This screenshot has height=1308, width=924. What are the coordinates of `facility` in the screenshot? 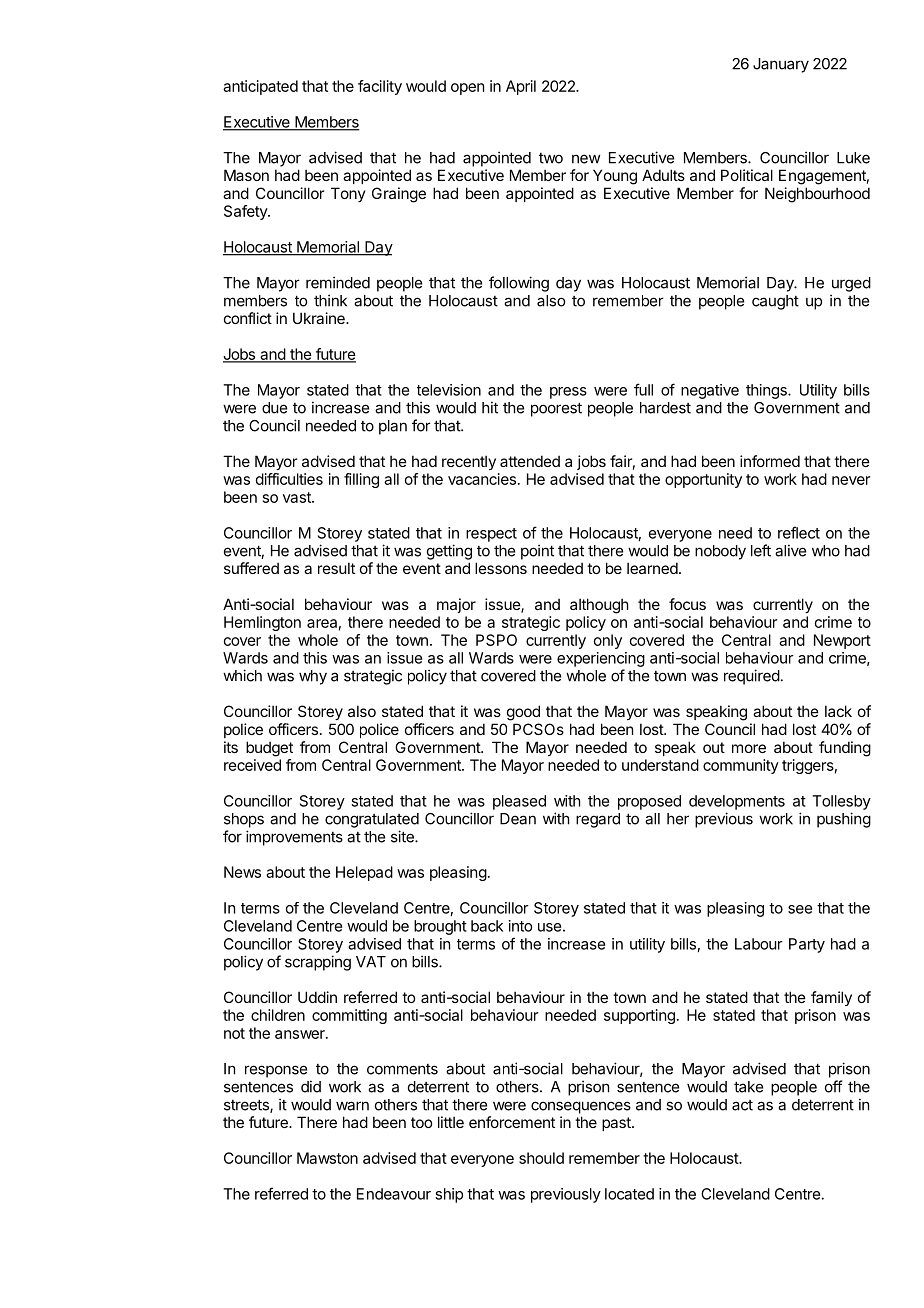 It's located at (380, 87).
